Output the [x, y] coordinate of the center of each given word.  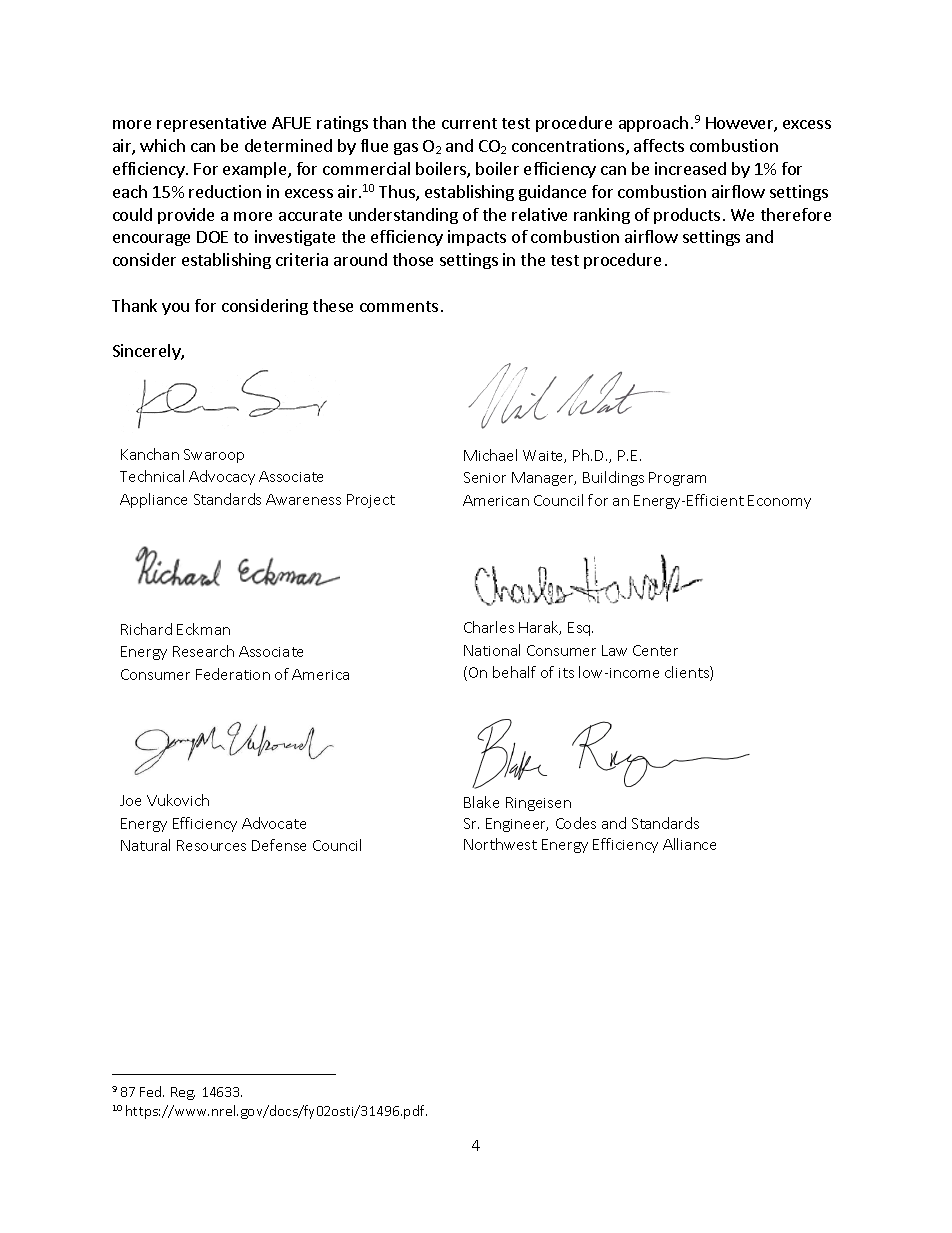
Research [203, 651]
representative [211, 124]
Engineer [517, 825]
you [175, 309]
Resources [211, 845]
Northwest [500, 844]
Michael [490, 455]
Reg [183, 1093]
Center [655, 650]
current [469, 123]
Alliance [689, 844]
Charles [489, 627]
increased [690, 168]
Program [677, 479]
